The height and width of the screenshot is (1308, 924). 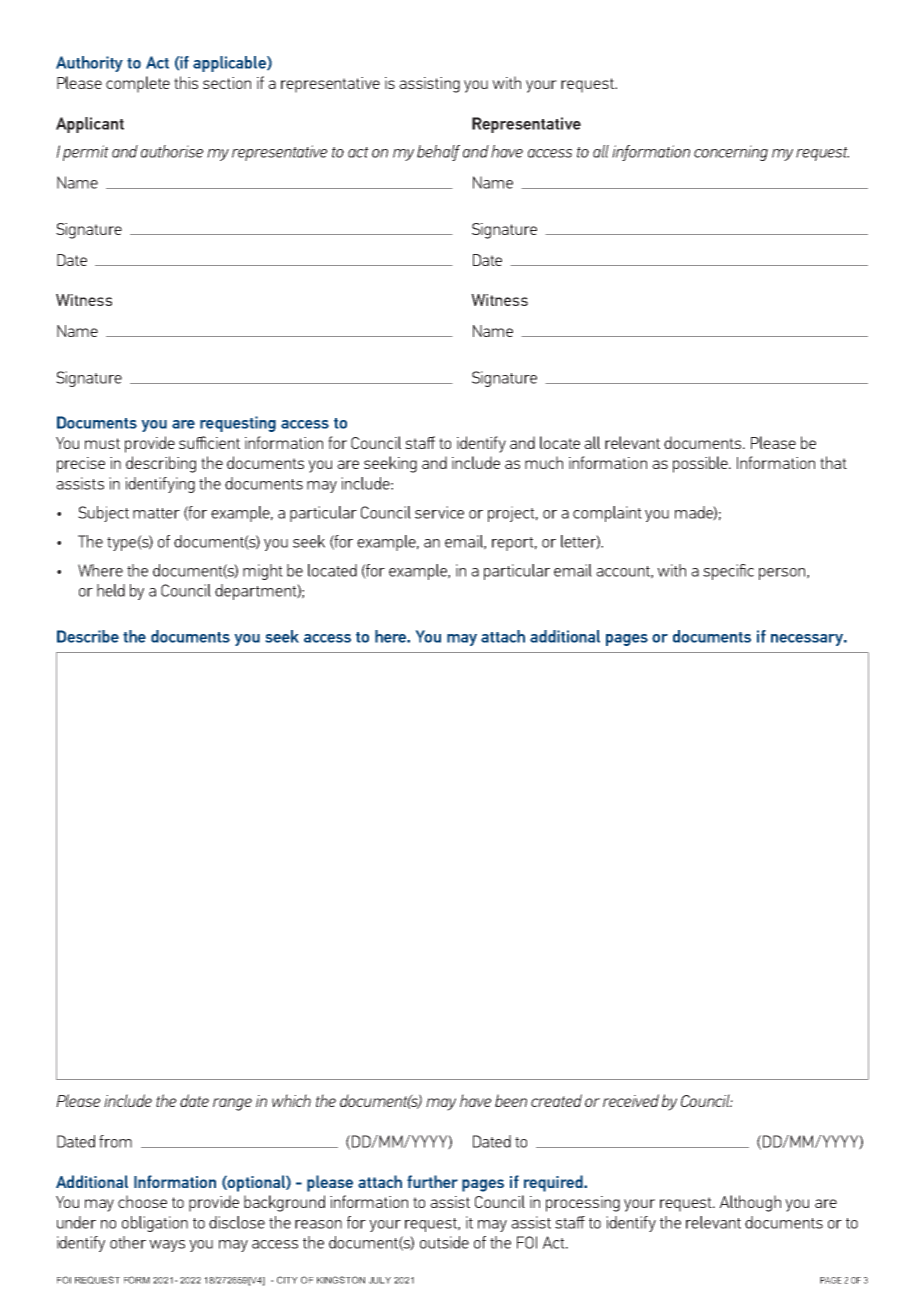 What do you see at coordinates (438, 153) in the screenshot?
I see `behalf` at bounding box center [438, 153].
